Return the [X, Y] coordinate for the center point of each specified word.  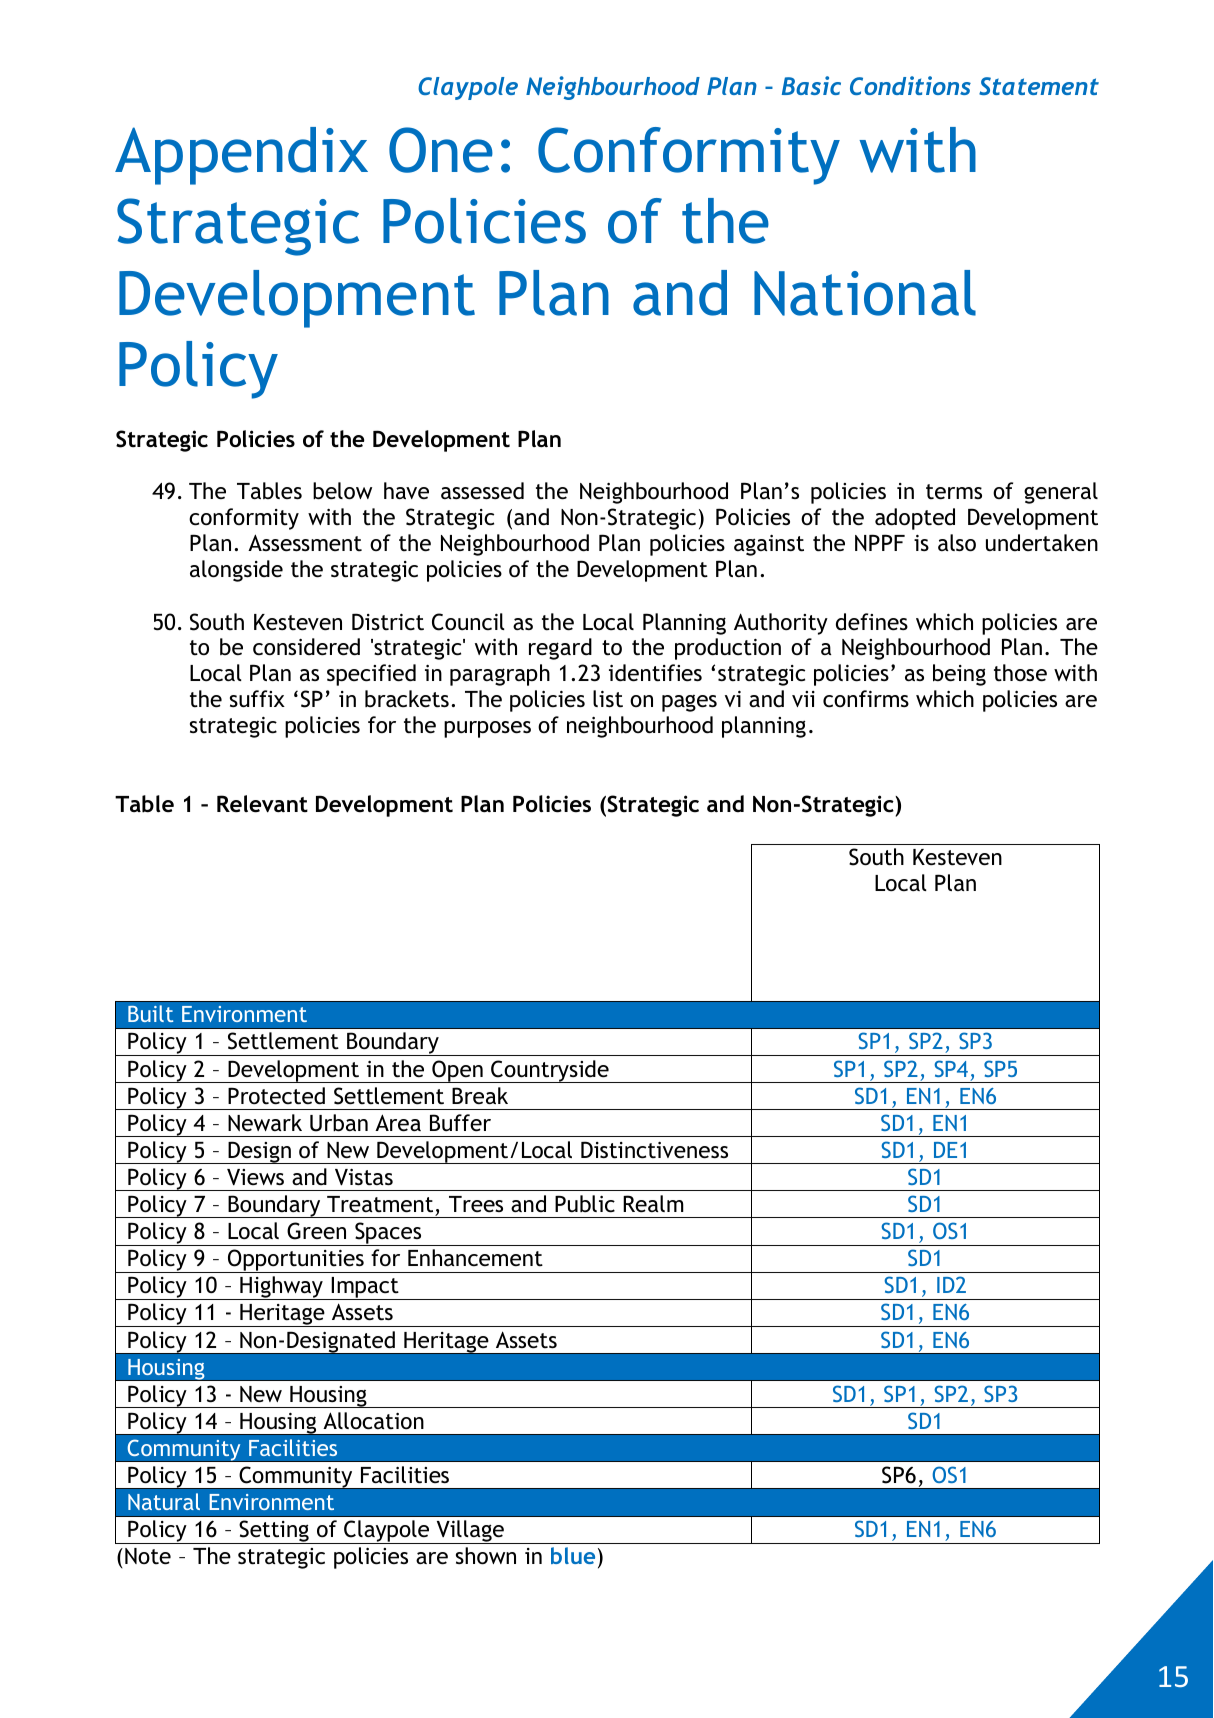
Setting [274, 1532]
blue [573, 1555]
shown [486, 1556]
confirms [866, 699]
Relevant [262, 804]
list [608, 699]
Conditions [910, 85]
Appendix [241, 156]
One [441, 150]
